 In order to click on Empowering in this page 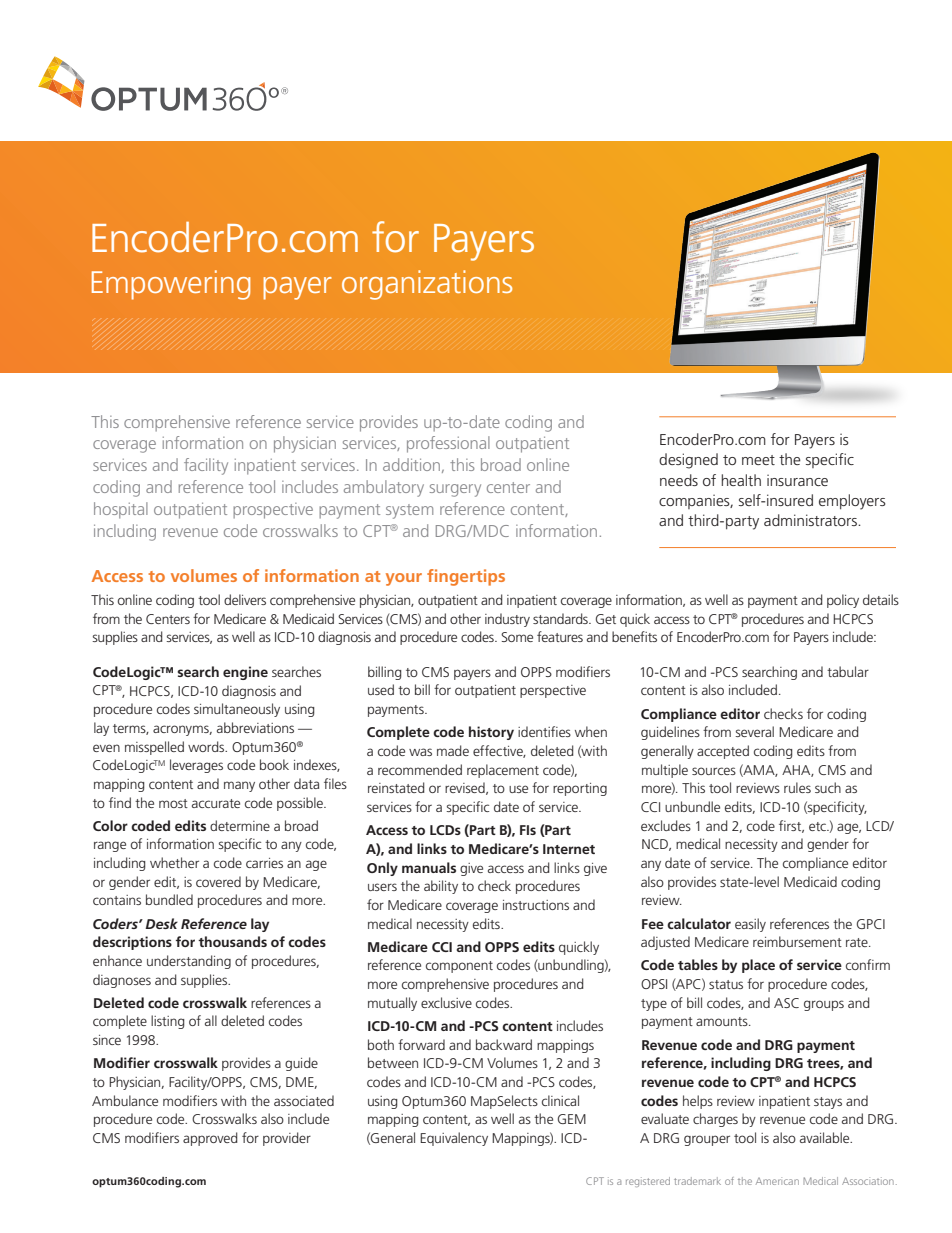, I will do `click(171, 285)`.
